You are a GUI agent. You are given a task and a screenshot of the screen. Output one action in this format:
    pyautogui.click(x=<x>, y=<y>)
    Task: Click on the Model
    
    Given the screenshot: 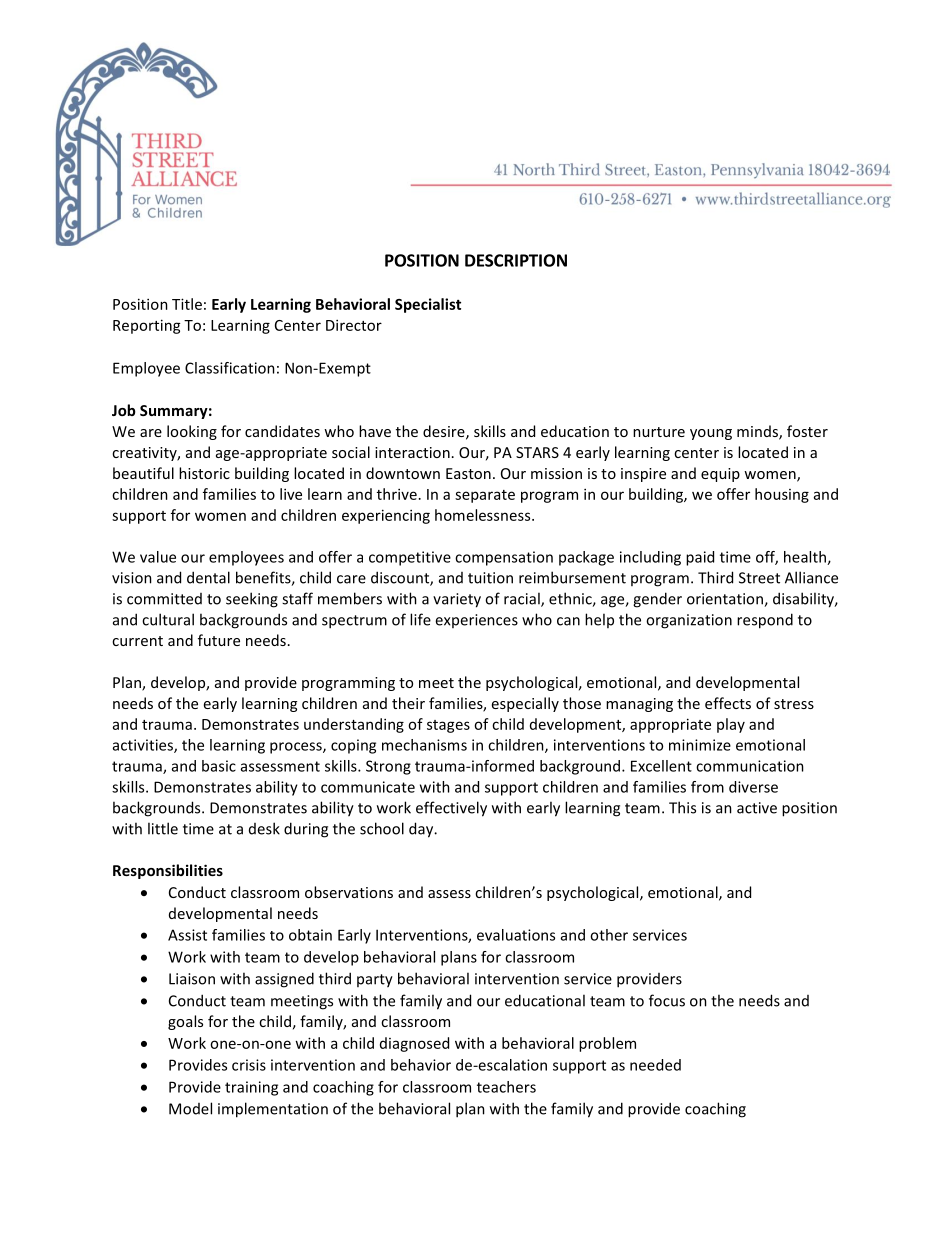 What is the action you would take?
    pyautogui.click(x=190, y=1108)
